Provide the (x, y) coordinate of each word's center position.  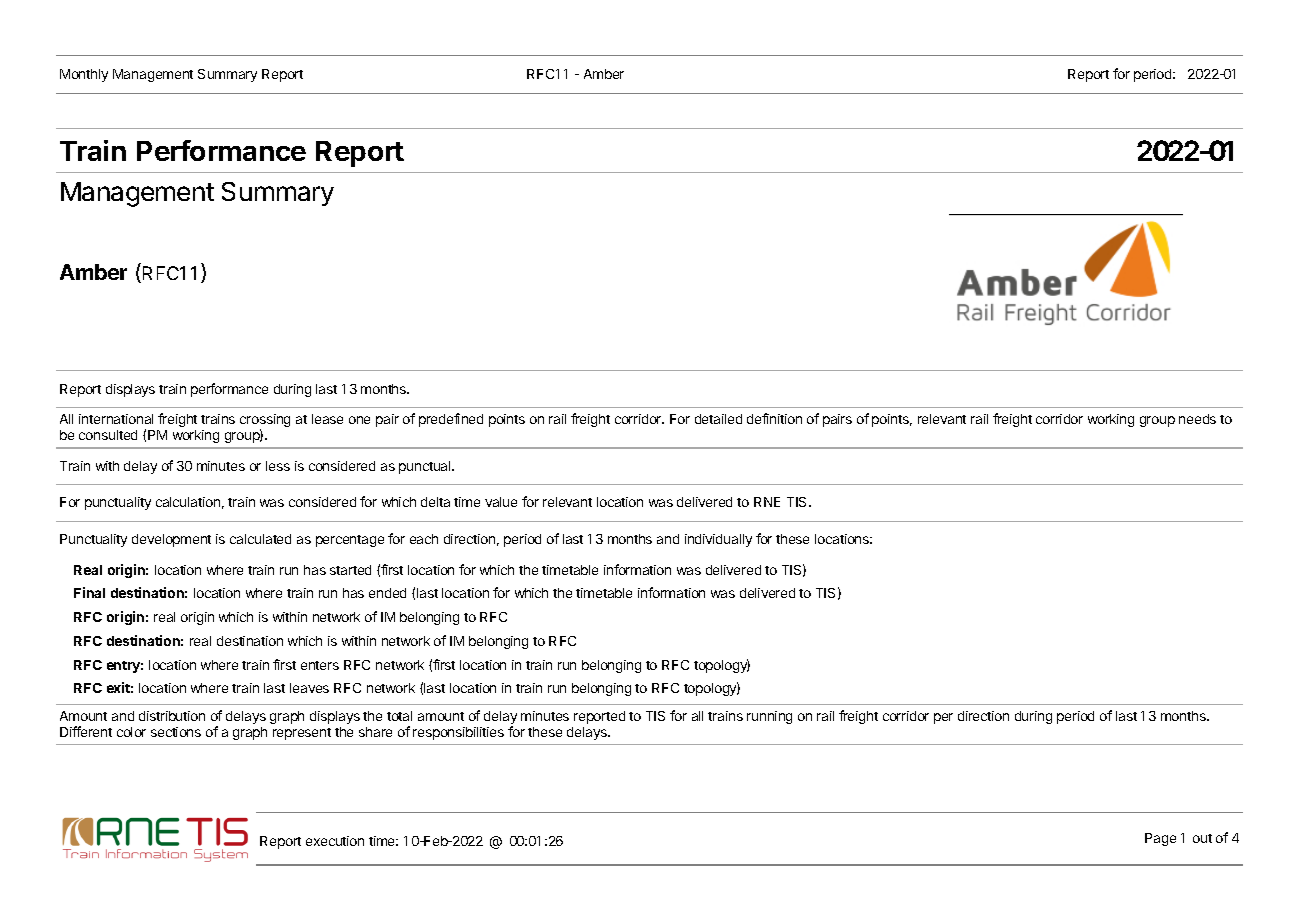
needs (1197, 419)
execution (335, 841)
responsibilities (458, 733)
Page (1160, 839)
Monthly (84, 75)
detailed (718, 419)
